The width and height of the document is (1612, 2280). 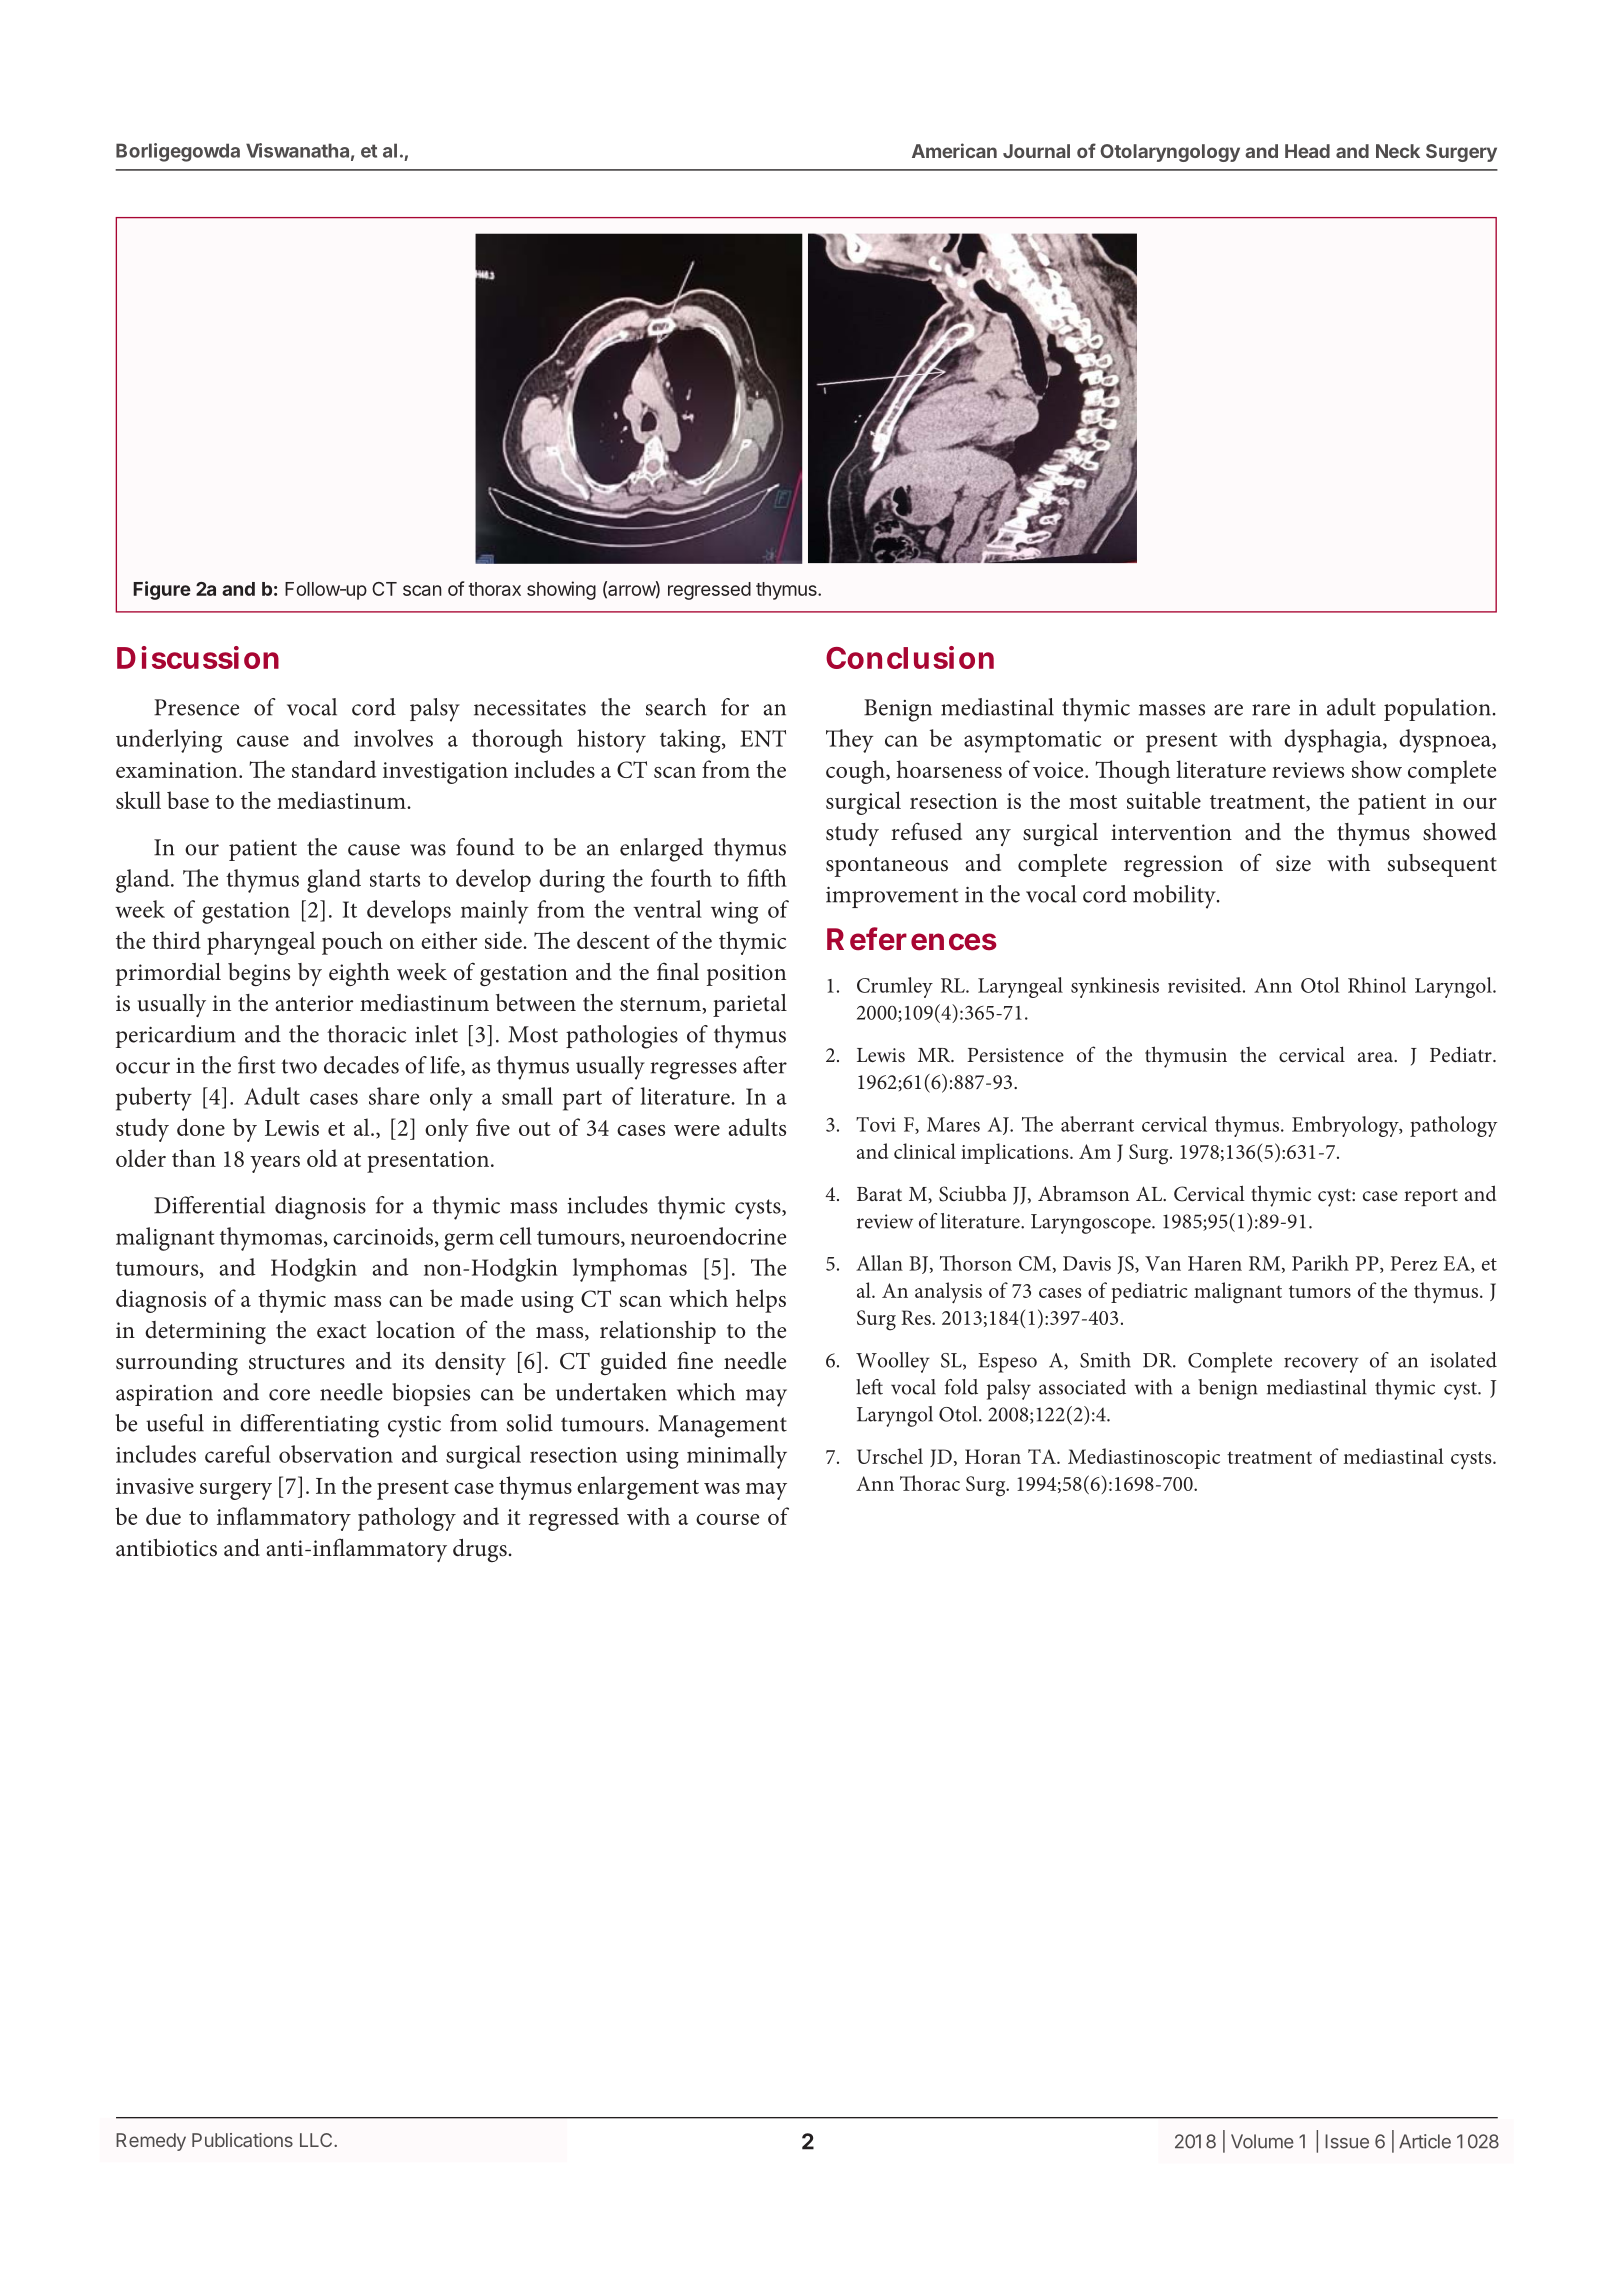 What do you see at coordinates (1262, 2141) in the document?
I see `Volume` at bounding box center [1262, 2141].
